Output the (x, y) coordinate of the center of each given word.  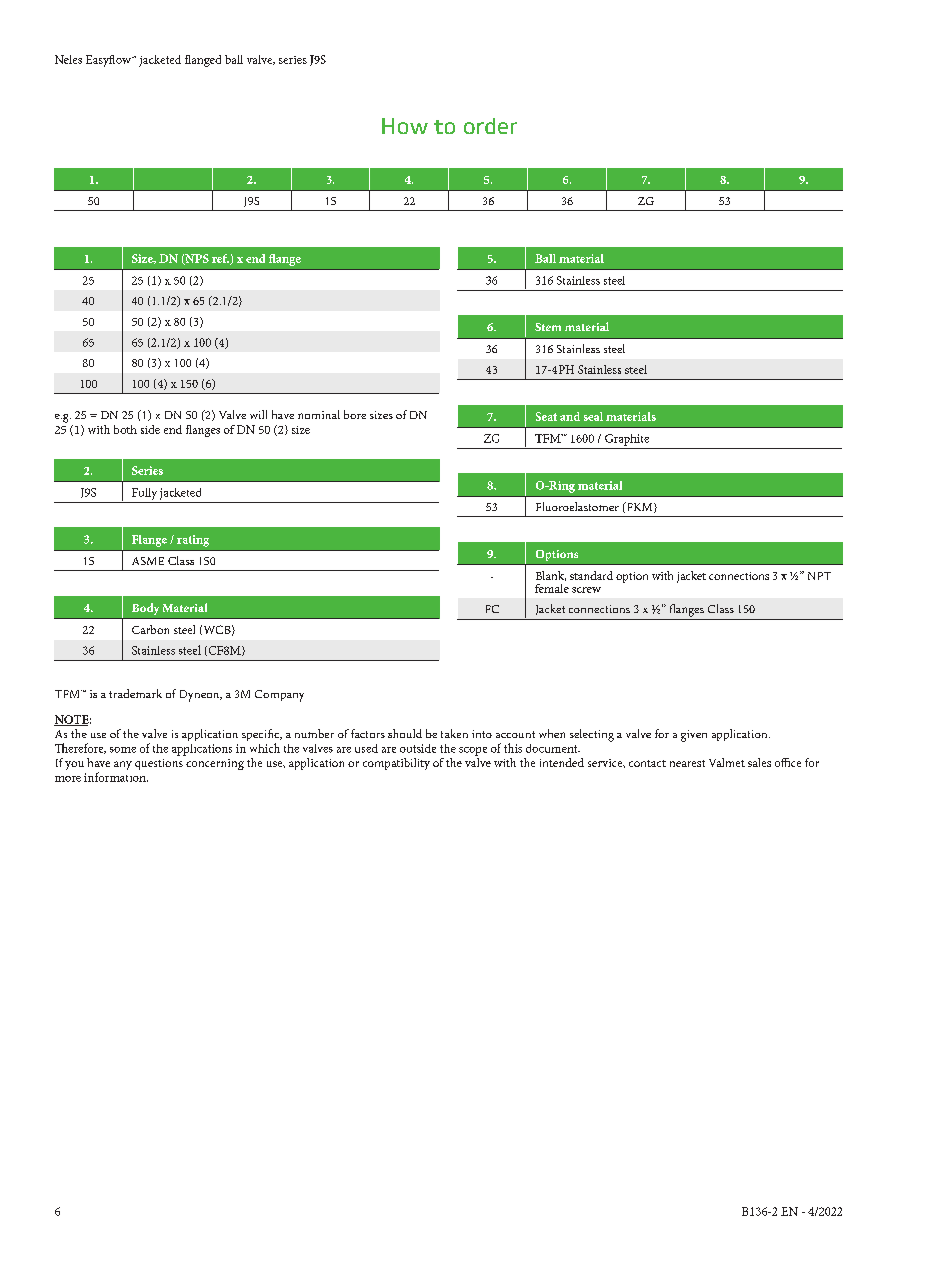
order (490, 126)
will (258, 414)
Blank (551, 576)
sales (759, 762)
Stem (548, 327)
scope (473, 751)
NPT (819, 576)
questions (159, 764)
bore (355, 414)
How (405, 126)
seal (593, 416)
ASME (148, 561)
